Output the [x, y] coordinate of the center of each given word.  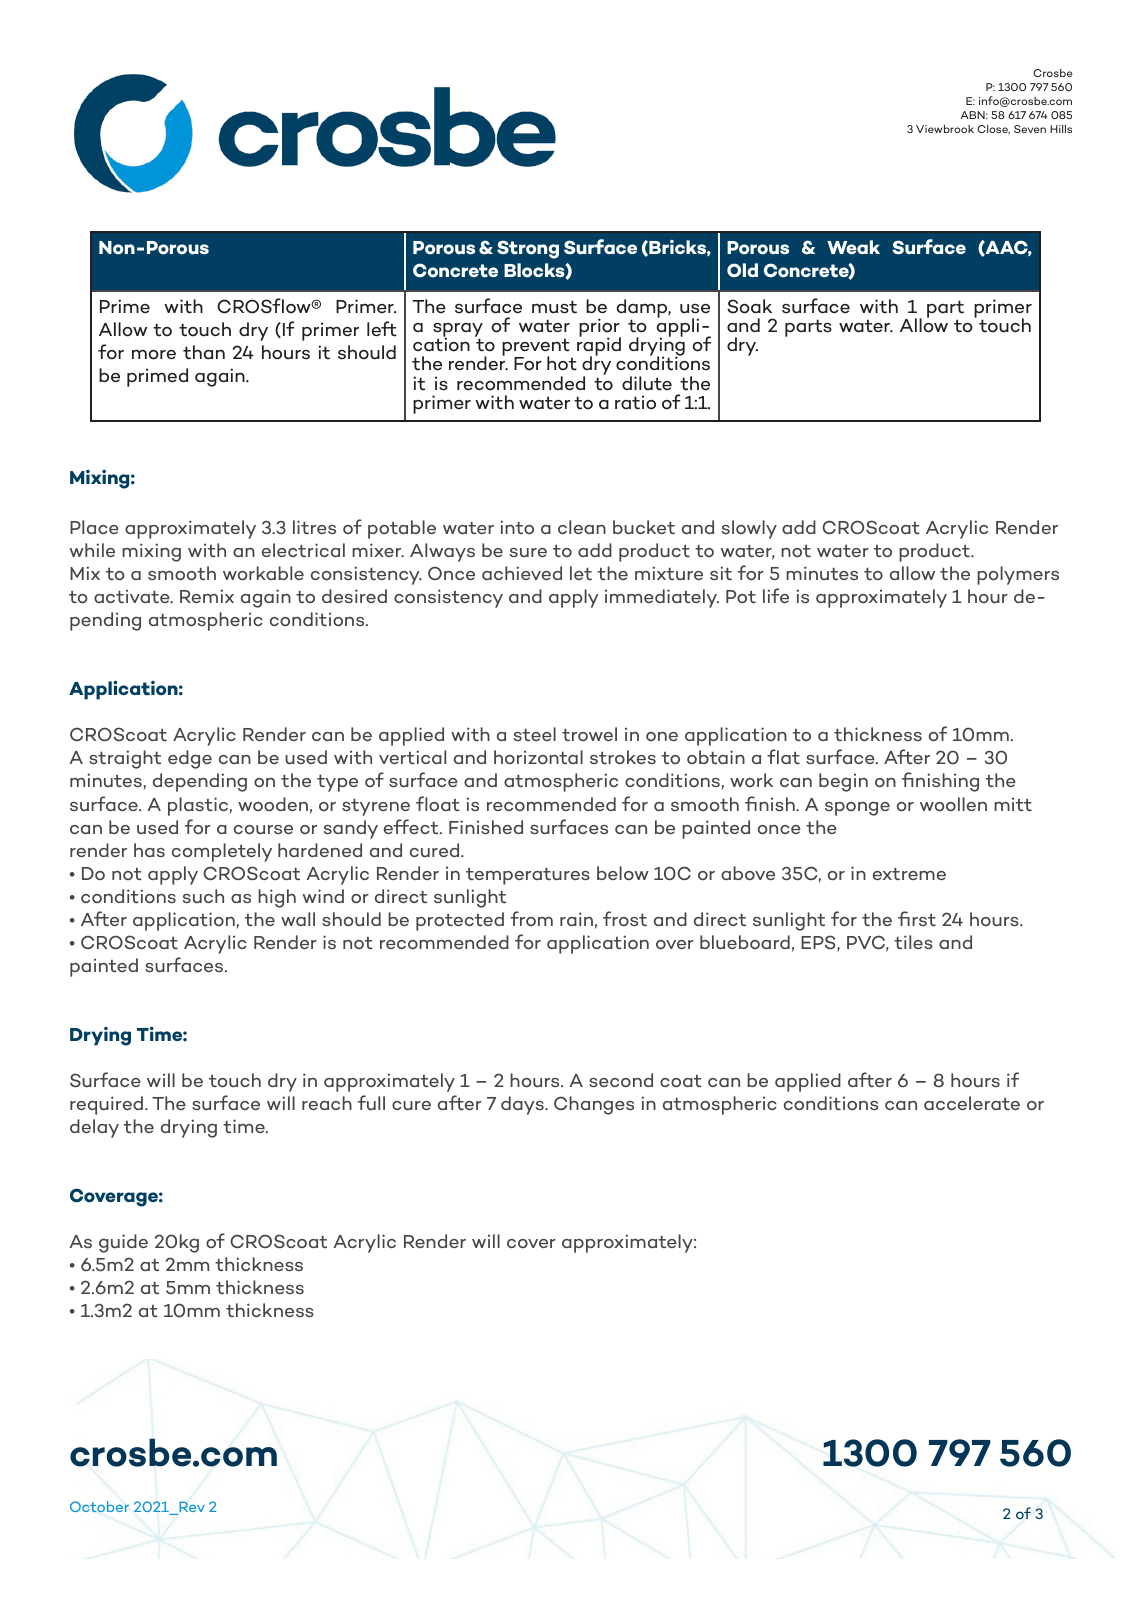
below [623, 873]
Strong [528, 249]
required [108, 1105]
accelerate [972, 1103]
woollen [953, 804]
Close [993, 130]
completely [222, 852]
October [99, 1506]
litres [314, 527]
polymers [1018, 575]
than [204, 352]
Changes [594, 1105]
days [523, 1105]
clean [582, 527]
